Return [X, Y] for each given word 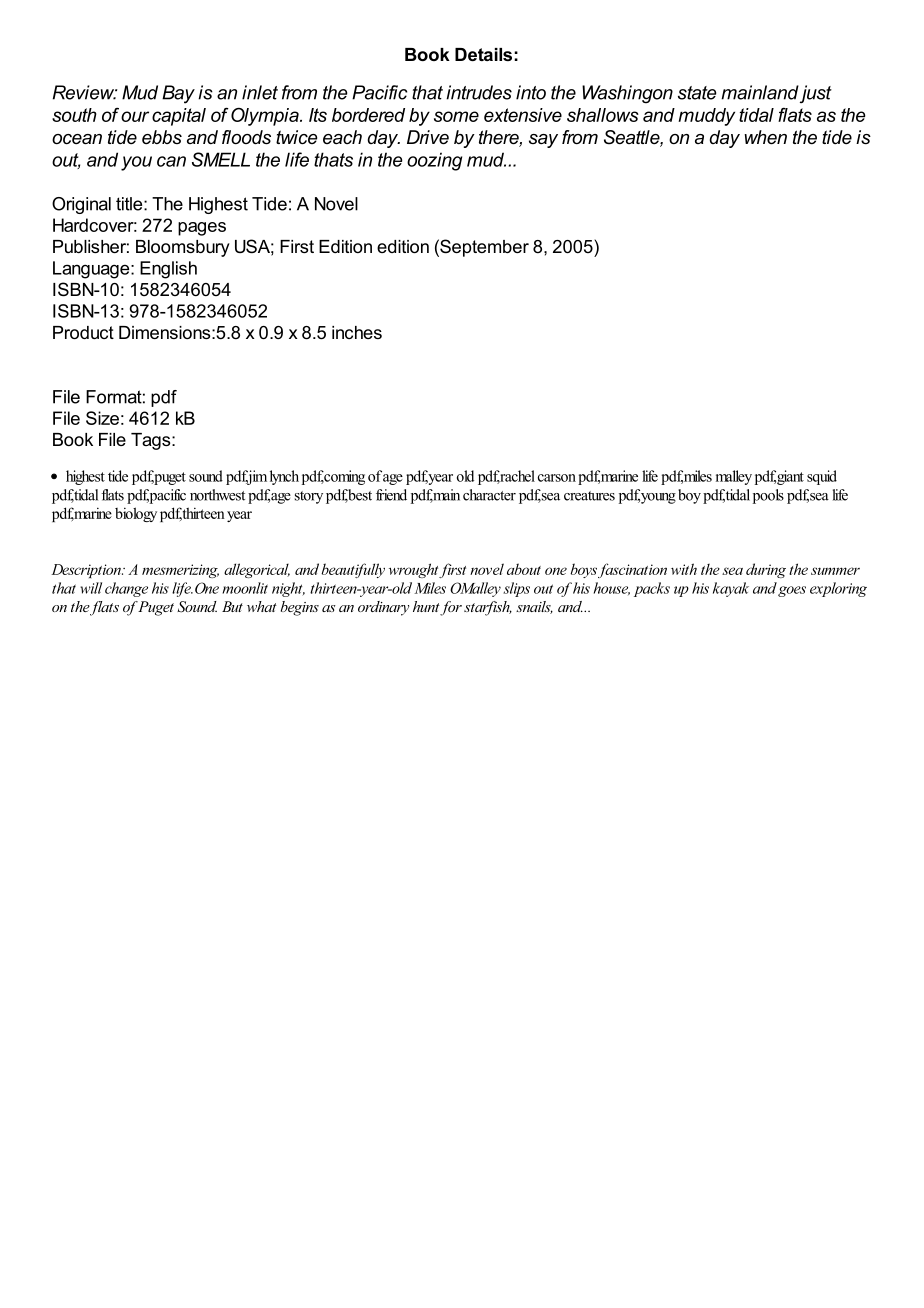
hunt [426, 606]
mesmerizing [180, 571]
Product [83, 332]
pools [768, 496]
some [456, 116]
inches [357, 332]
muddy [706, 117]
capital [179, 117]
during [766, 570]
